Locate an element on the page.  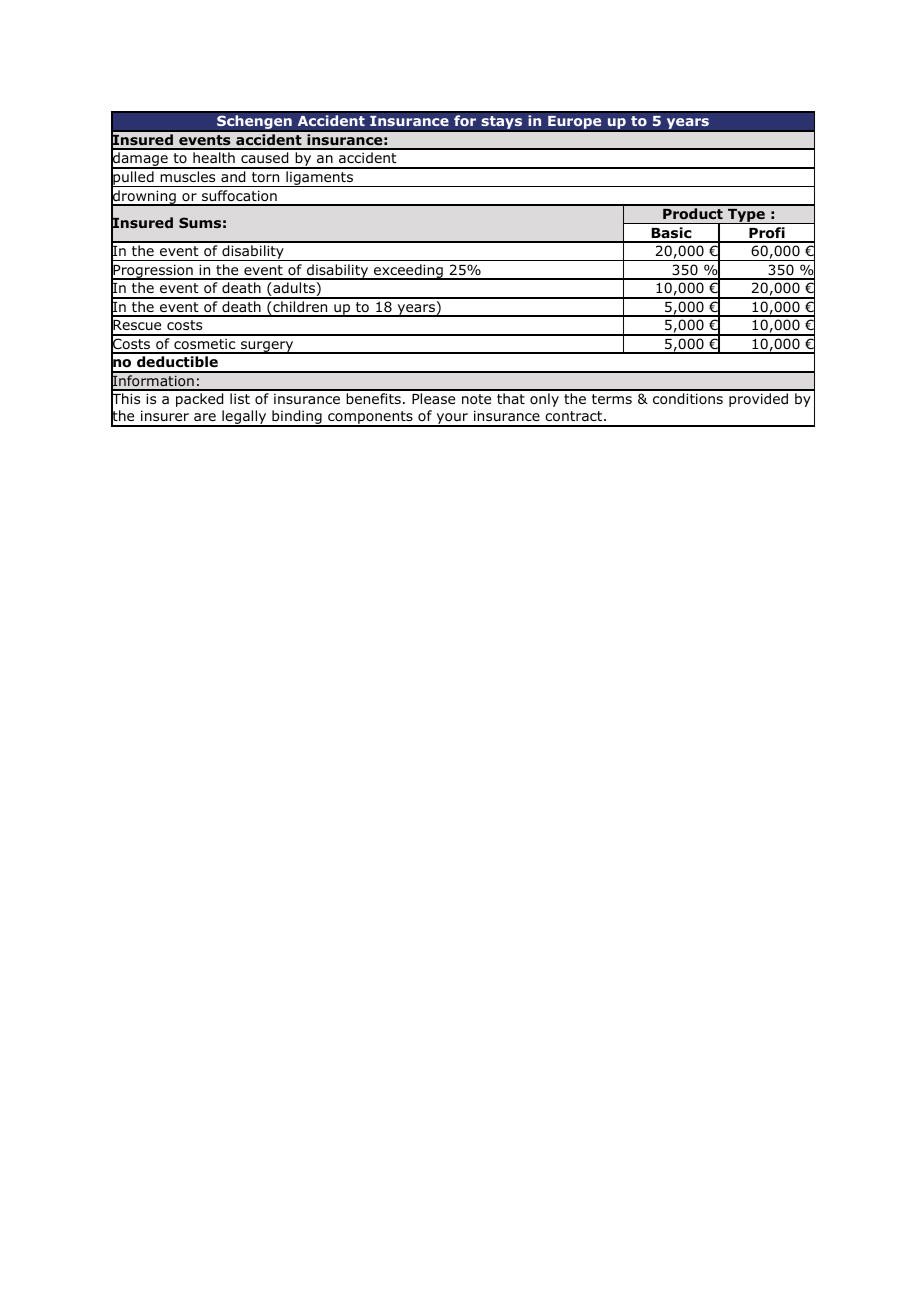
note is located at coordinates (476, 399).
